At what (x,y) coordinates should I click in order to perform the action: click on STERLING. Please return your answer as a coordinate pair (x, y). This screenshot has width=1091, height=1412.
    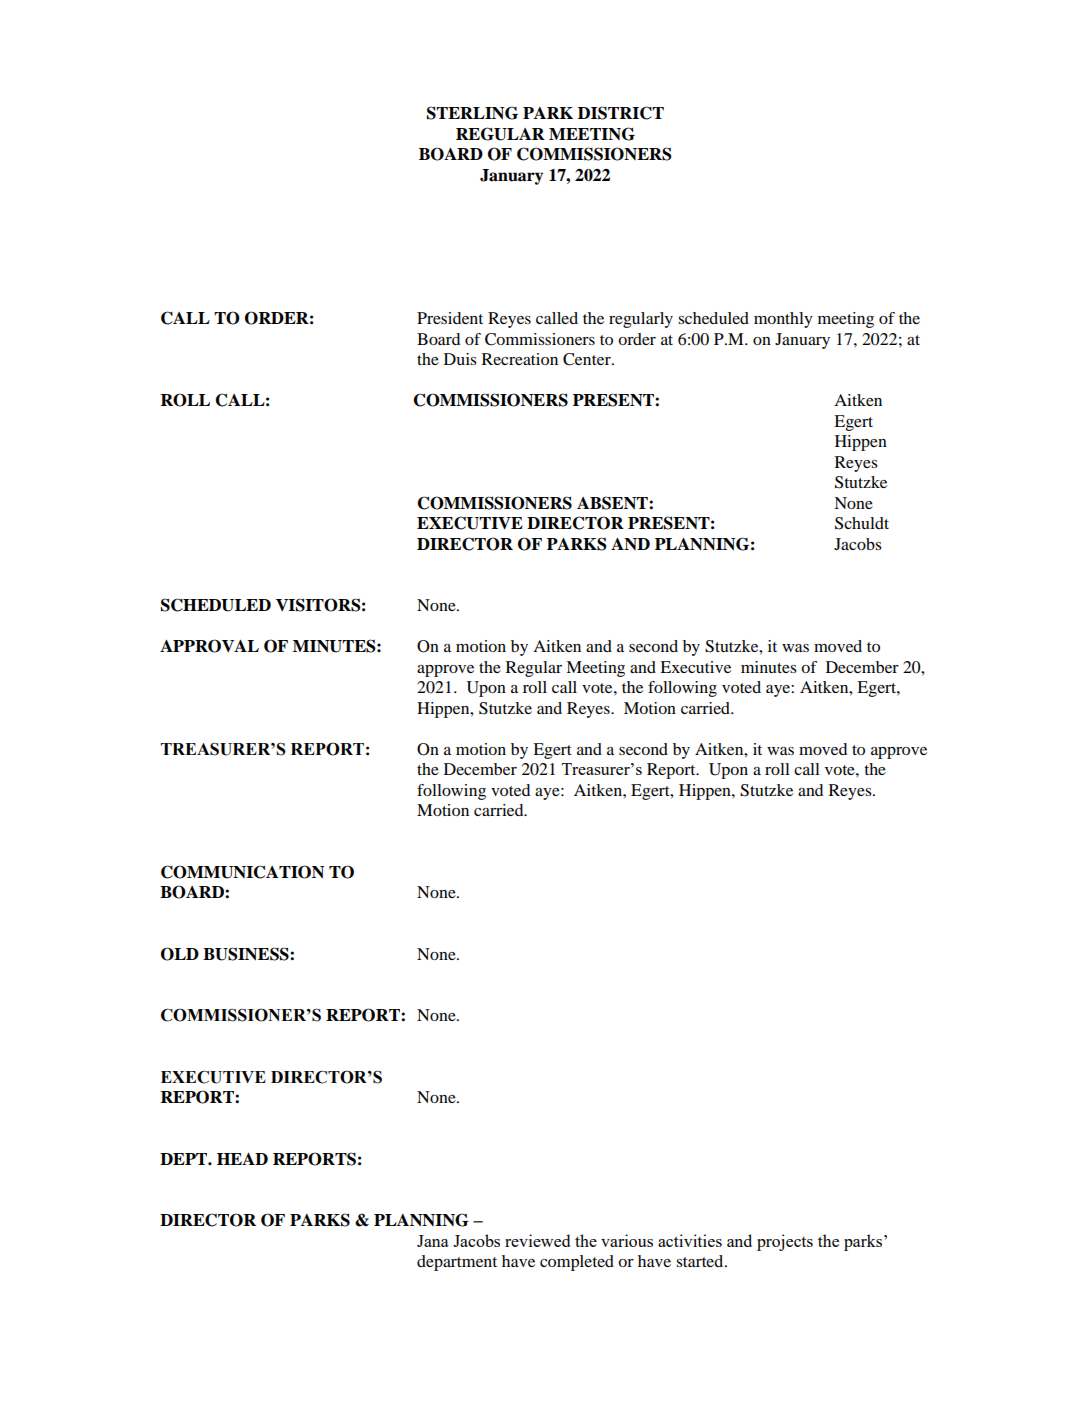
    Looking at the image, I should click on (472, 113).
